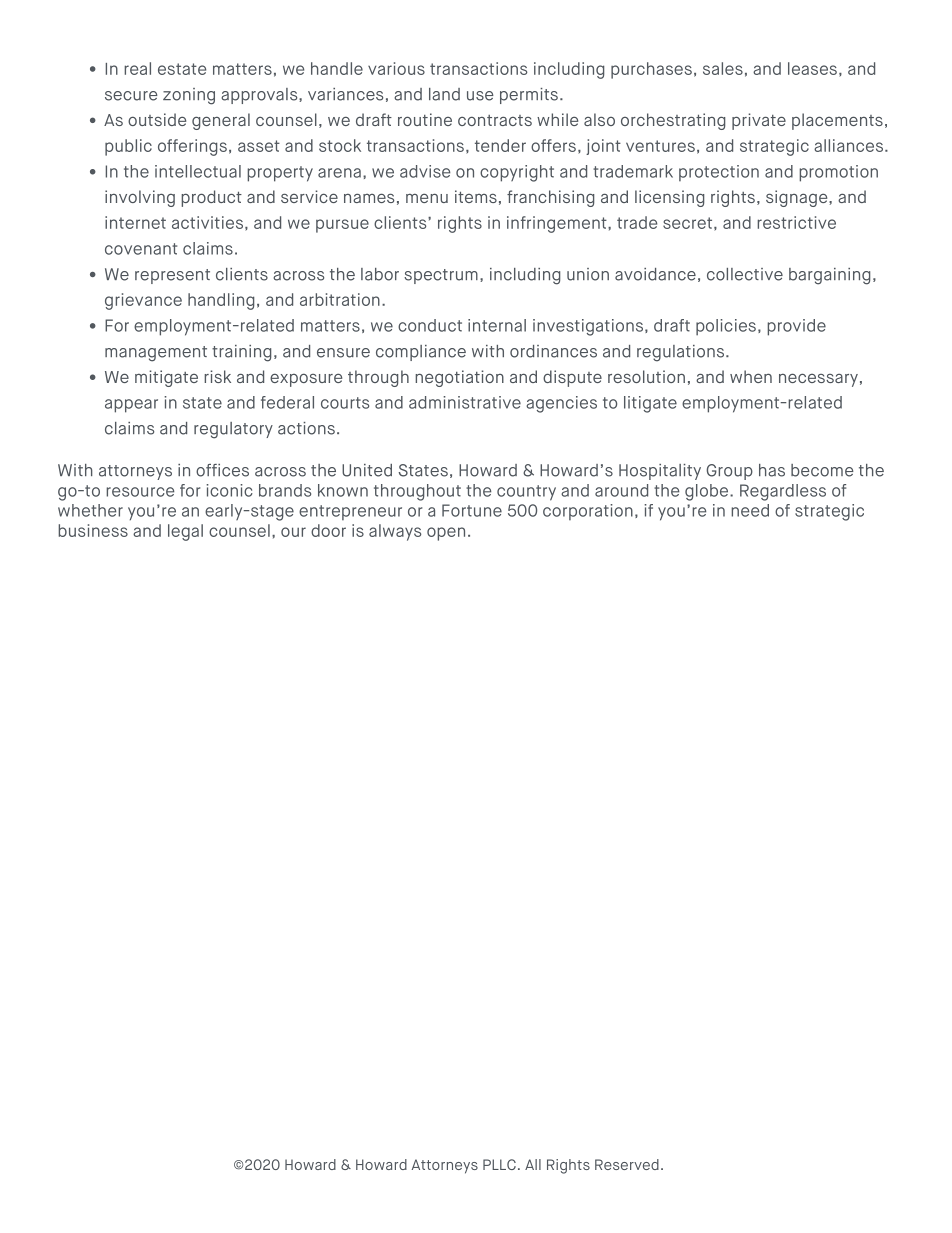 This screenshot has height=1233, width=952. I want to click on PLLC, so click(499, 1164).
